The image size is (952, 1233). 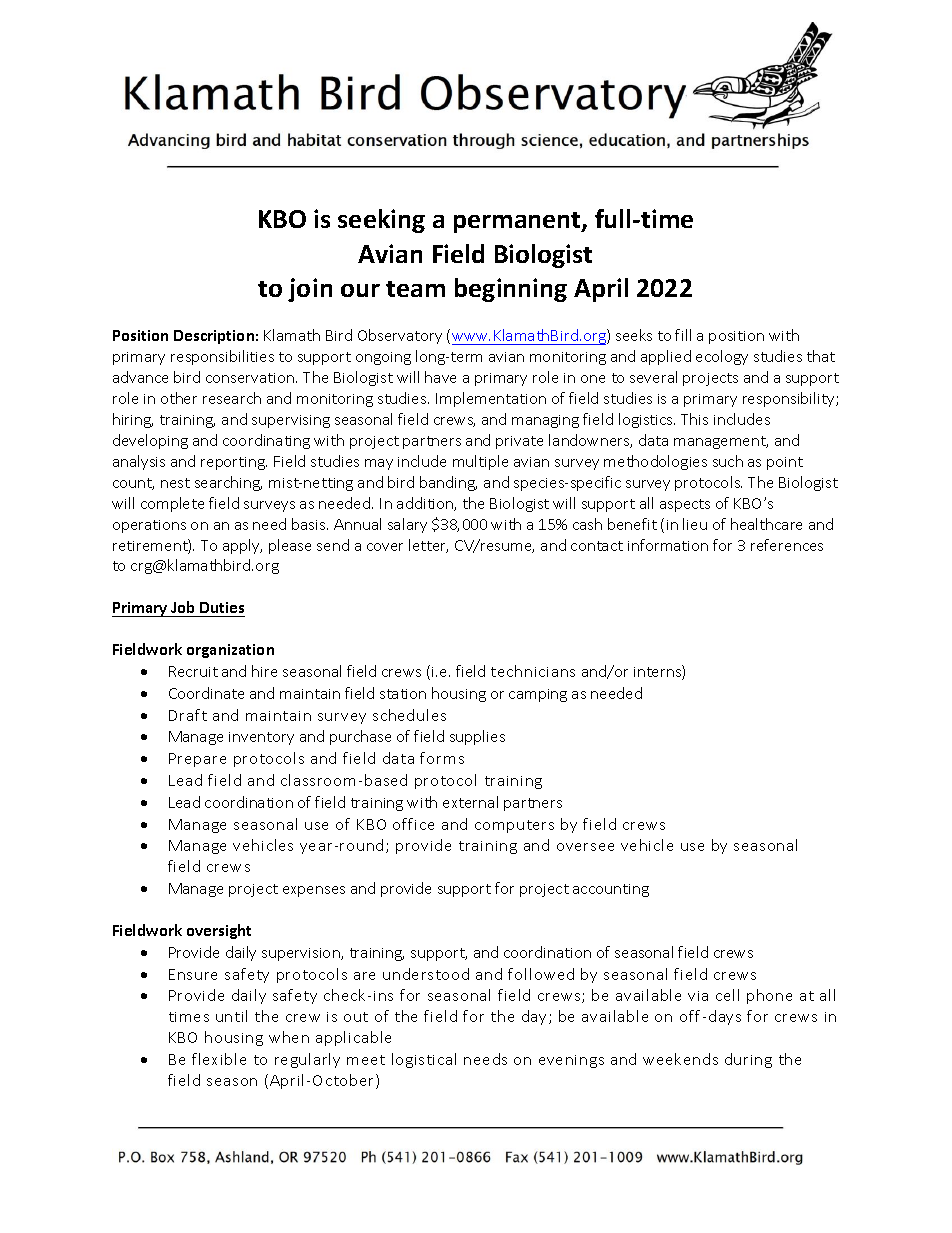 I want to click on fill, so click(x=683, y=335).
